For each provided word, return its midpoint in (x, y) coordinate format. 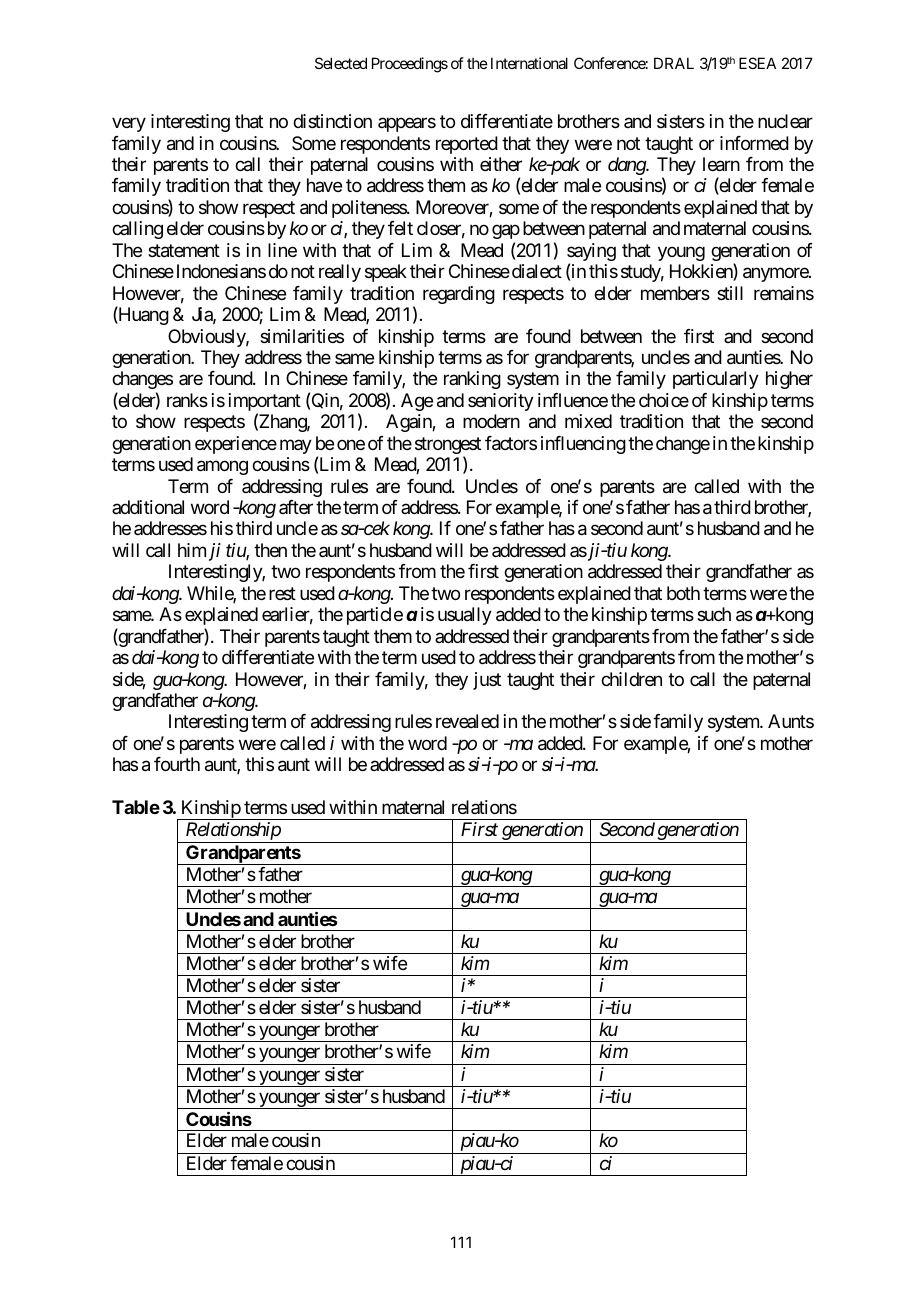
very (129, 125)
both (683, 593)
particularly (716, 380)
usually (465, 616)
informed (754, 143)
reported (467, 145)
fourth (177, 764)
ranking (472, 380)
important (265, 403)
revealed (467, 721)
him (192, 550)
